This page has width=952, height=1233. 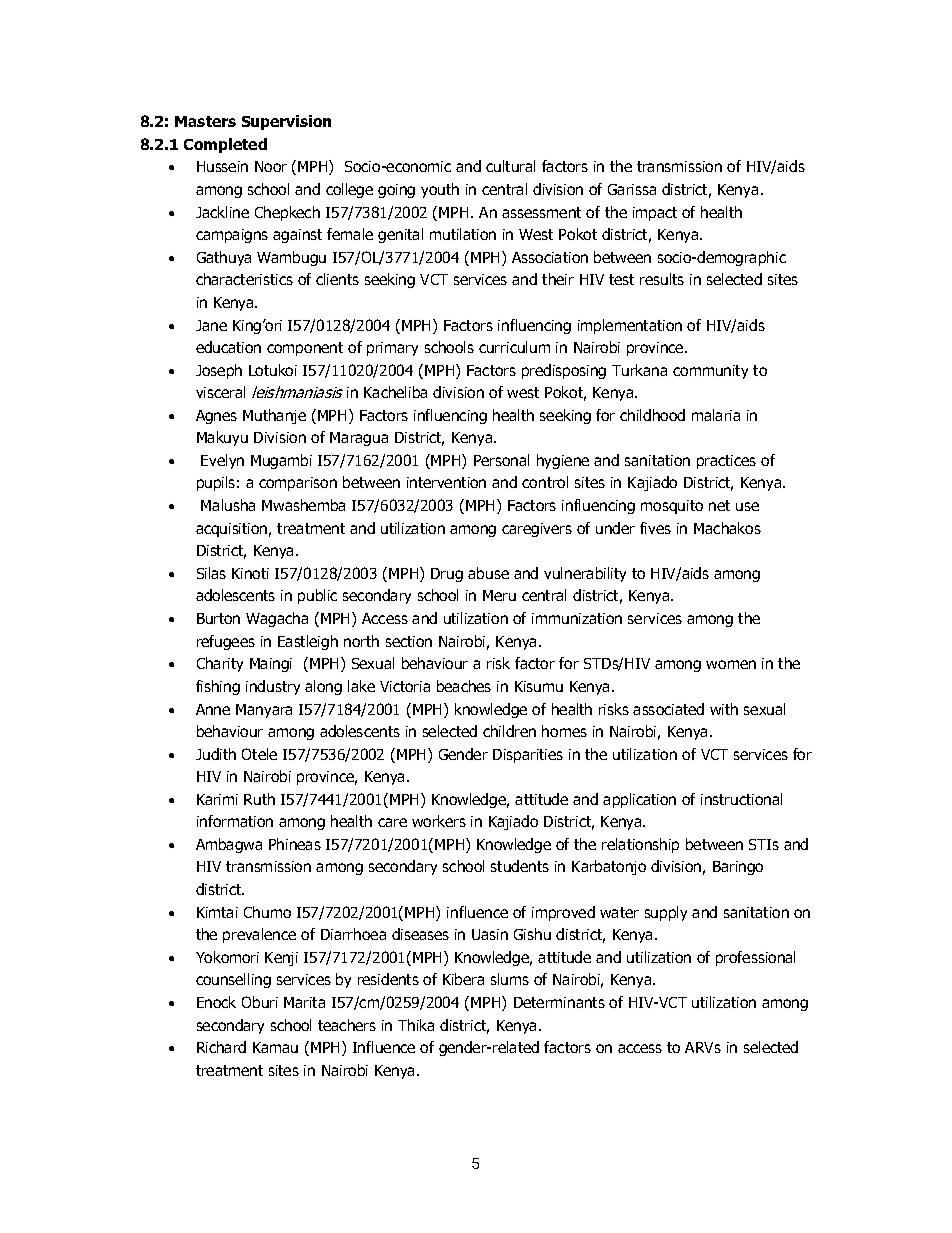 What do you see at coordinates (304, 1002) in the page?
I see `Marita` at bounding box center [304, 1002].
